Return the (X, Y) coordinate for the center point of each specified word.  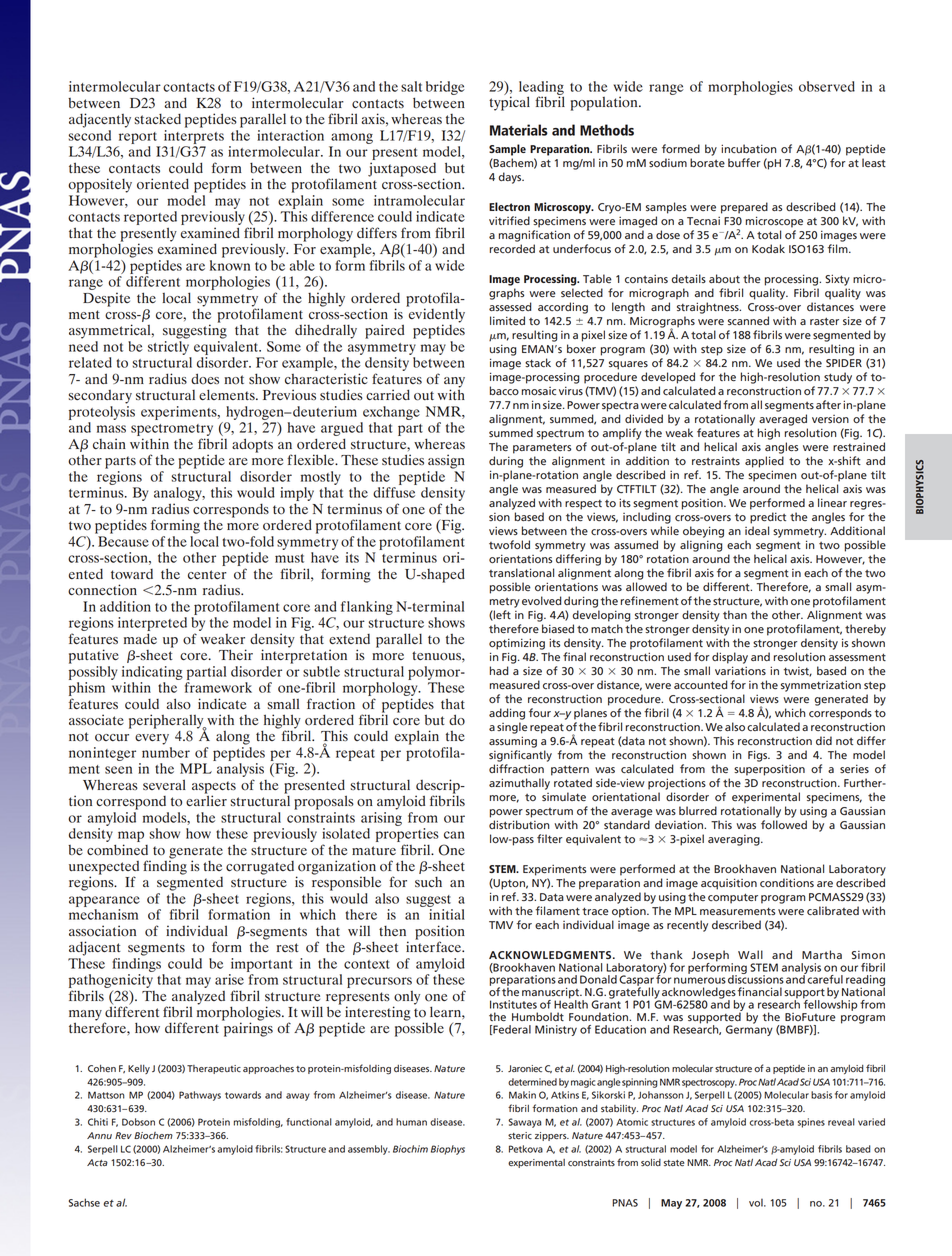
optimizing (517, 644)
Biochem (153, 1135)
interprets (194, 137)
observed (827, 86)
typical (509, 102)
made (140, 638)
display (730, 658)
